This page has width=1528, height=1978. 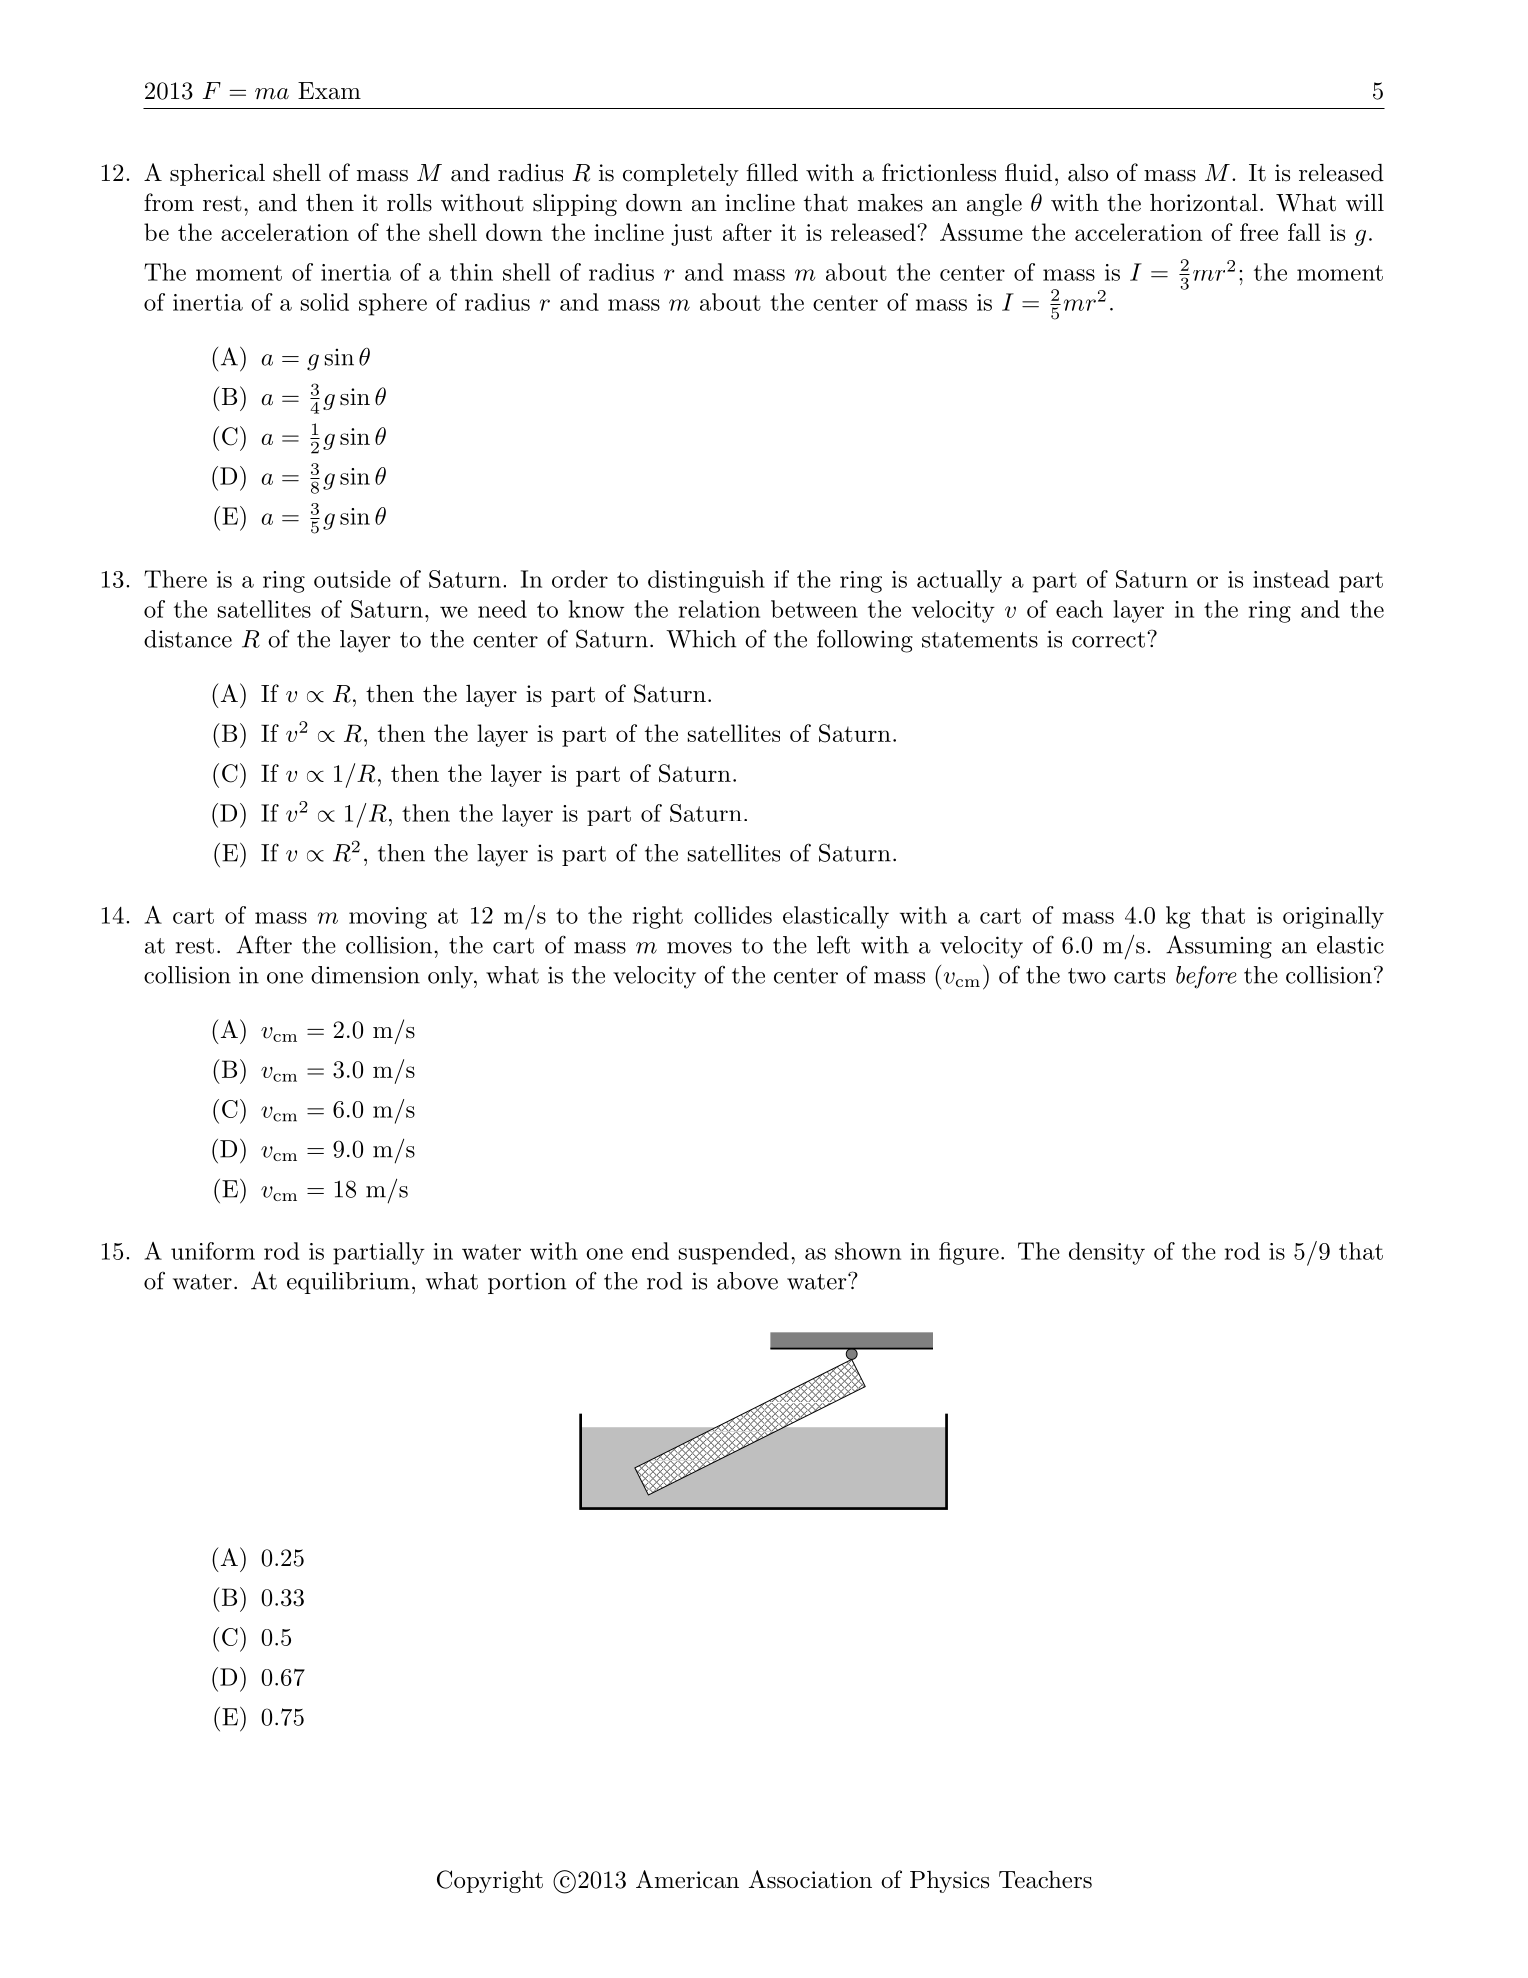 What do you see at coordinates (352, 579) in the page?
I see `outside` at bounding box center [352, 579].
